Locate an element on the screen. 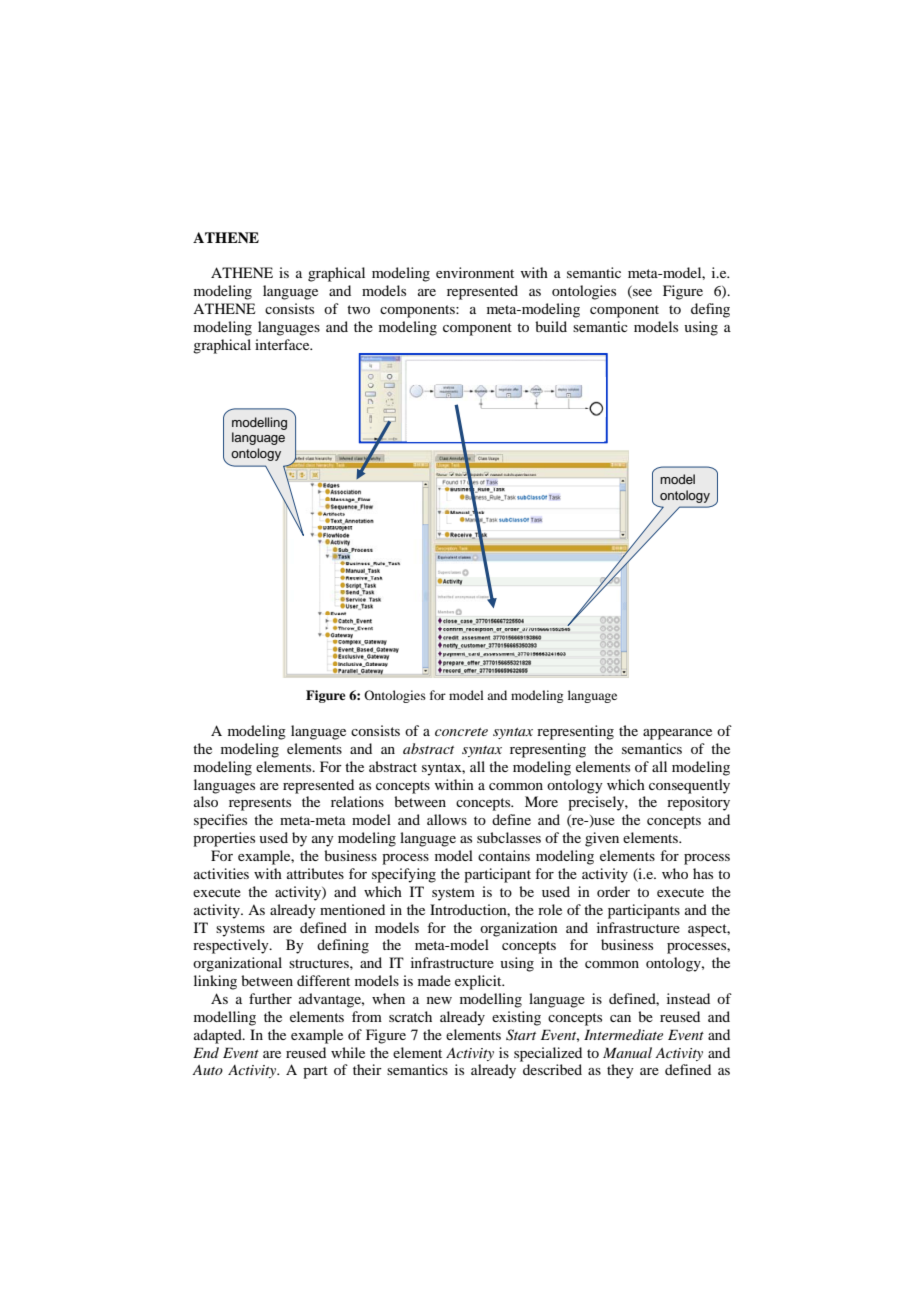 This screenshot has height=1308, width=924. scratch is located at coordinates (410, 1016).
